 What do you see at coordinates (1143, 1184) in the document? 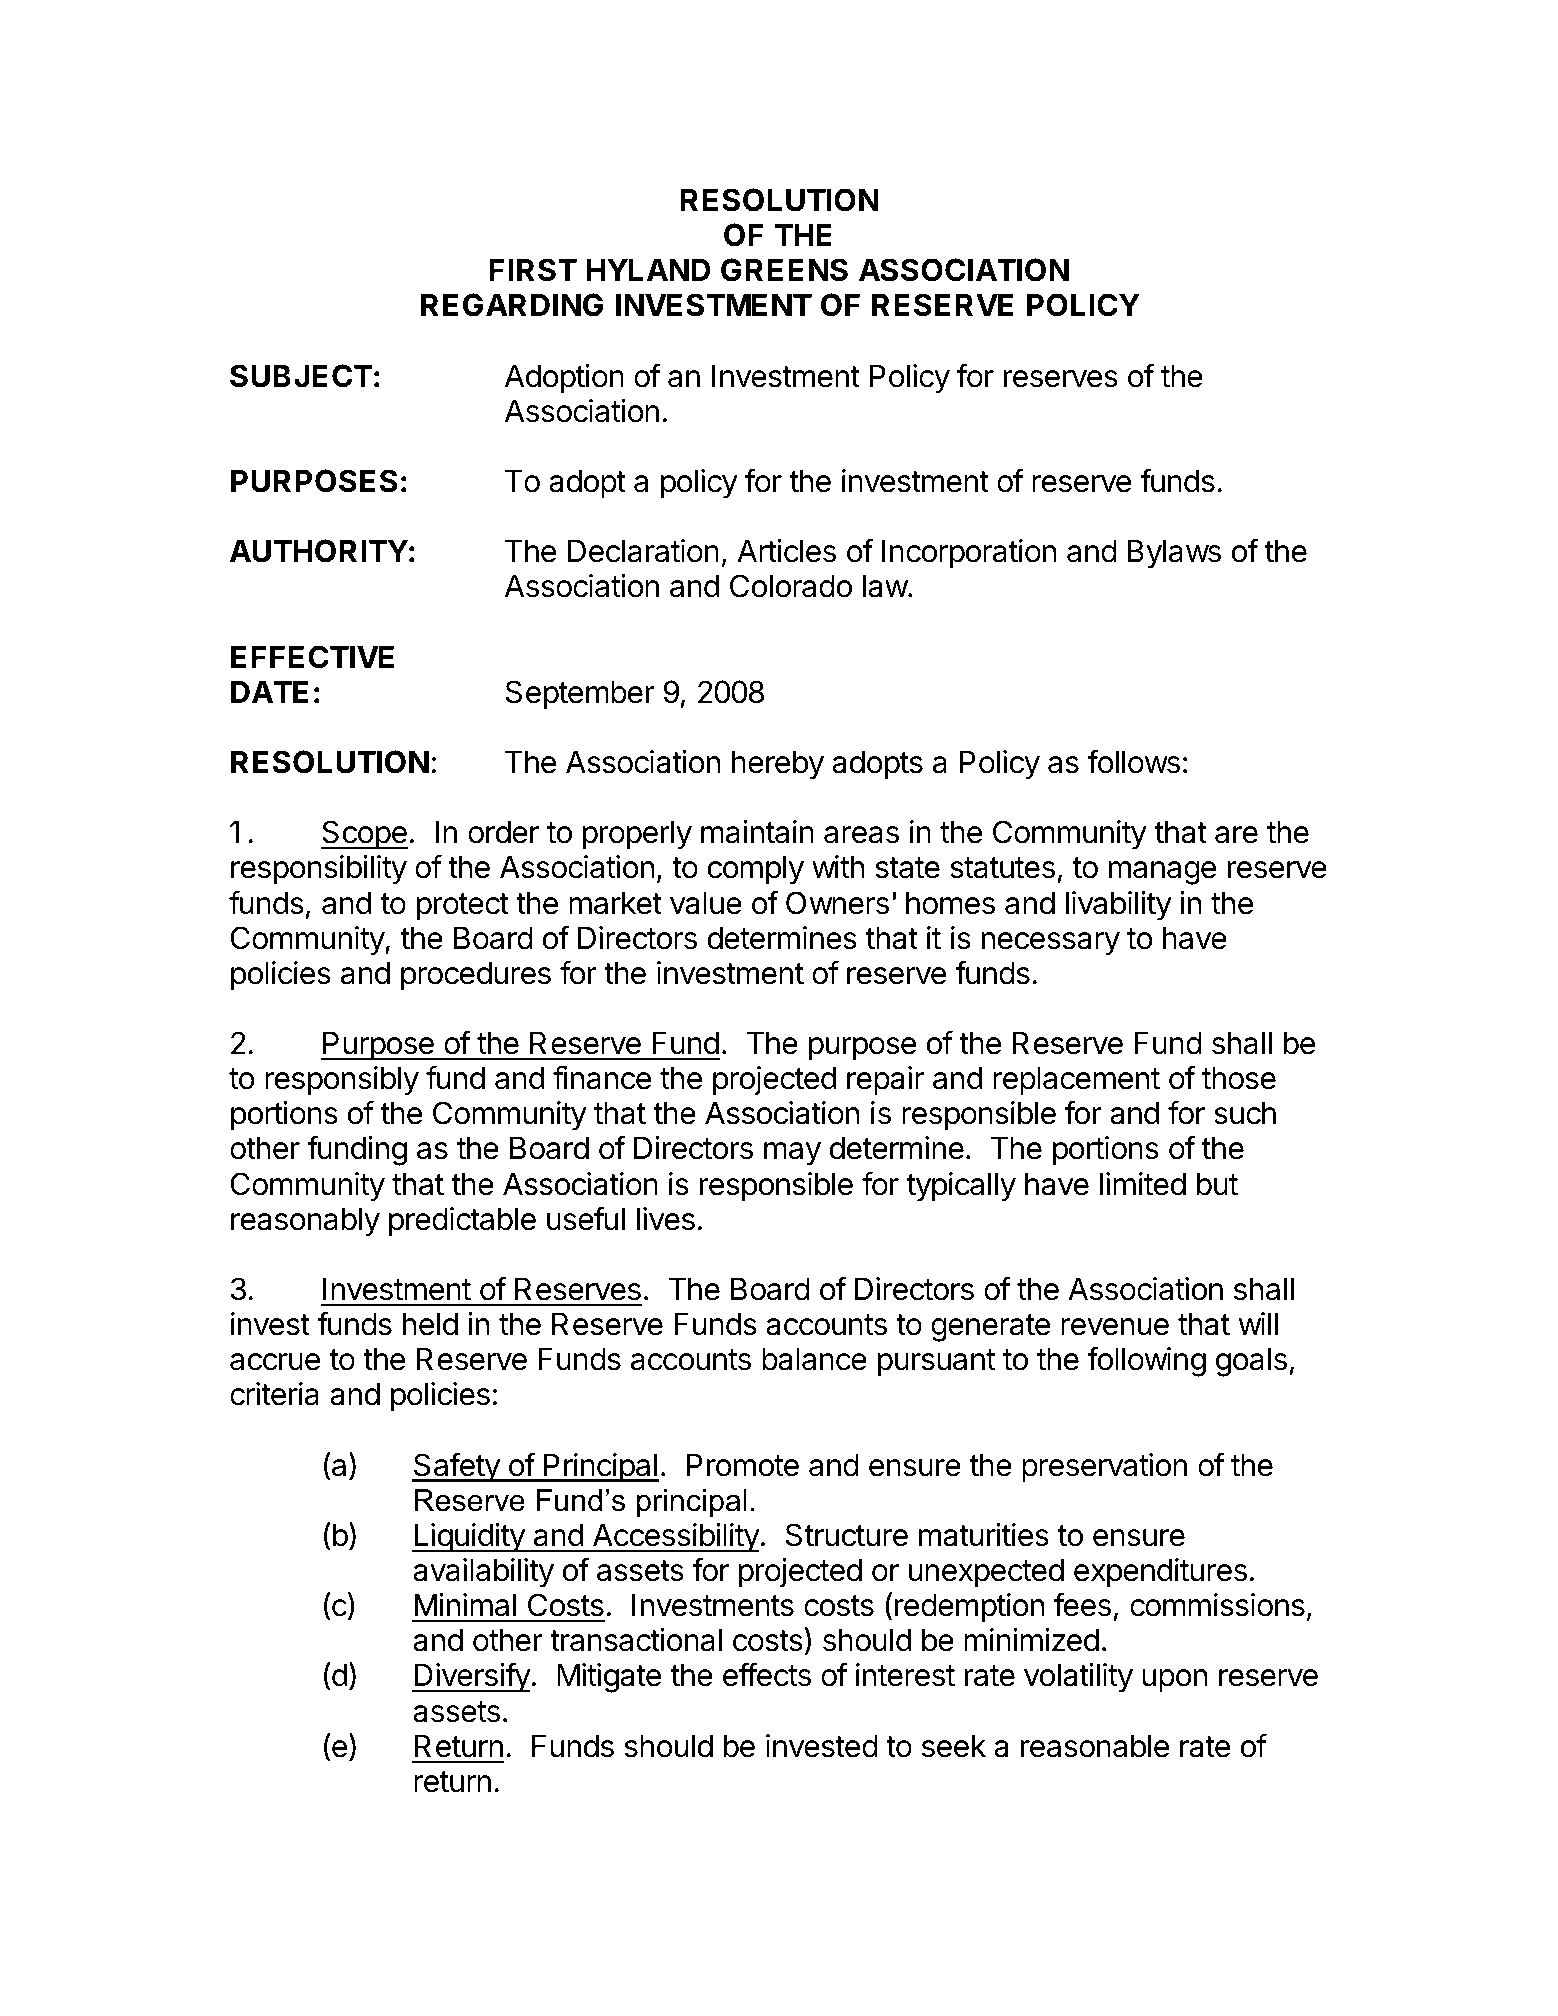
I see `limited` at bounding box center [1143, 1184].
